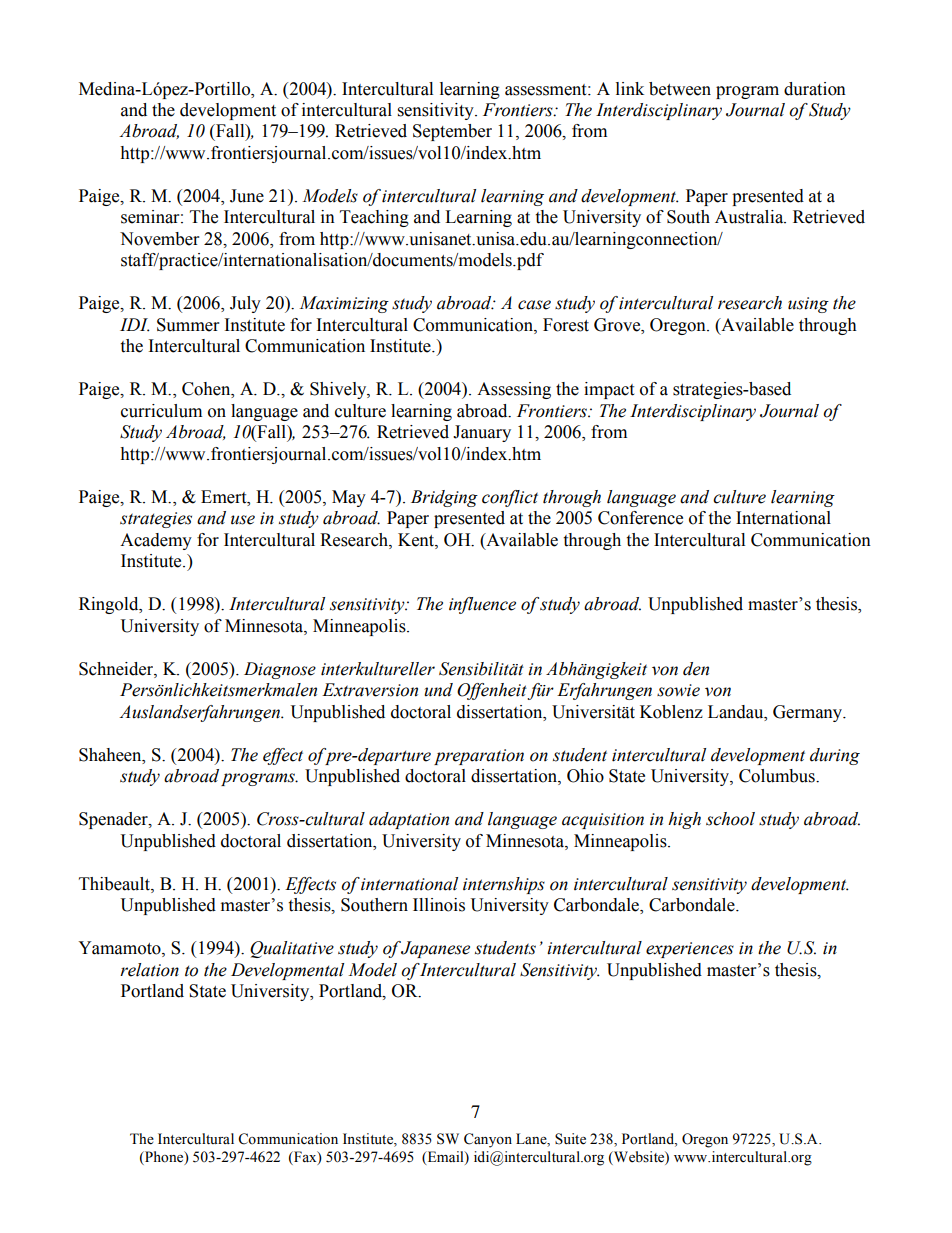 This screenshot has height=1233, width=952. What do you see at coordinates (737, 712) in the screenshot?
I see `Landau` at bounding box center [737, 712].
